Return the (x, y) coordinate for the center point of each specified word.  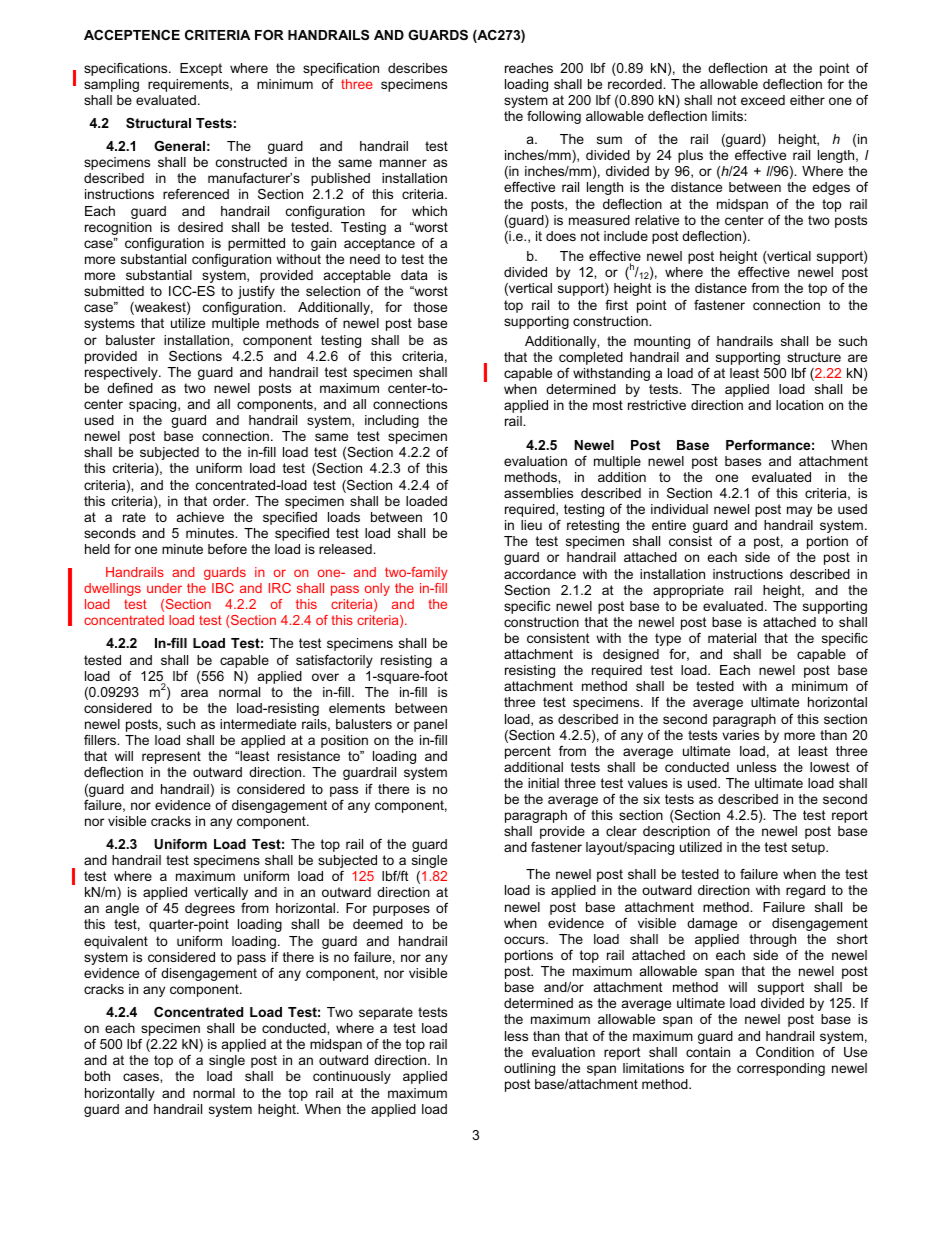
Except (201, 69)
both (97, 1076)
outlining (529, 1069)
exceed (763, 100)
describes (417, 68)
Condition (785, 1052)
